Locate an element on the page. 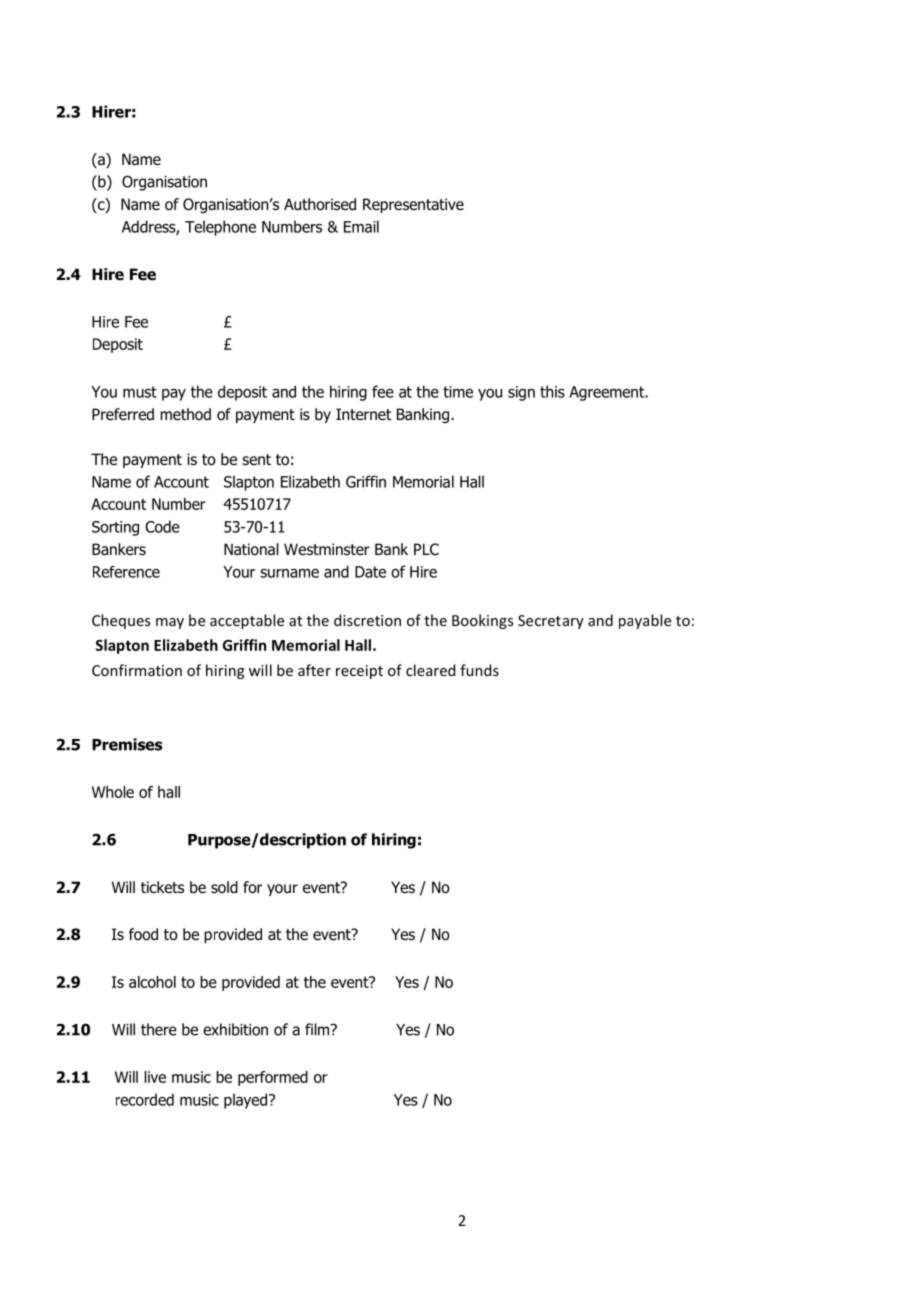 Image resolution: width=924 pixels, height=1307 pixels. this is located at coordinates (552, 391).
